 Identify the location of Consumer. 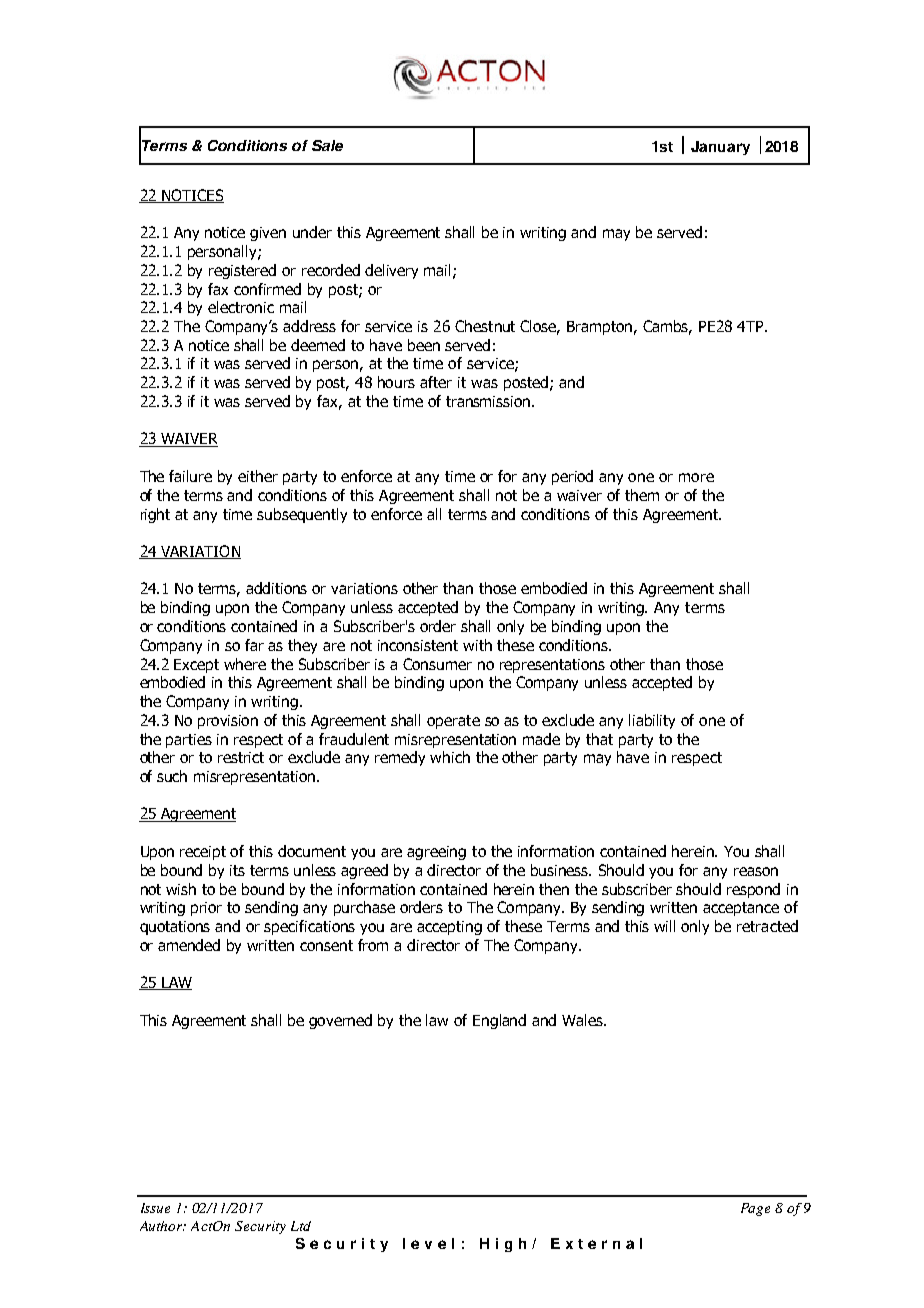
(437, 664).
